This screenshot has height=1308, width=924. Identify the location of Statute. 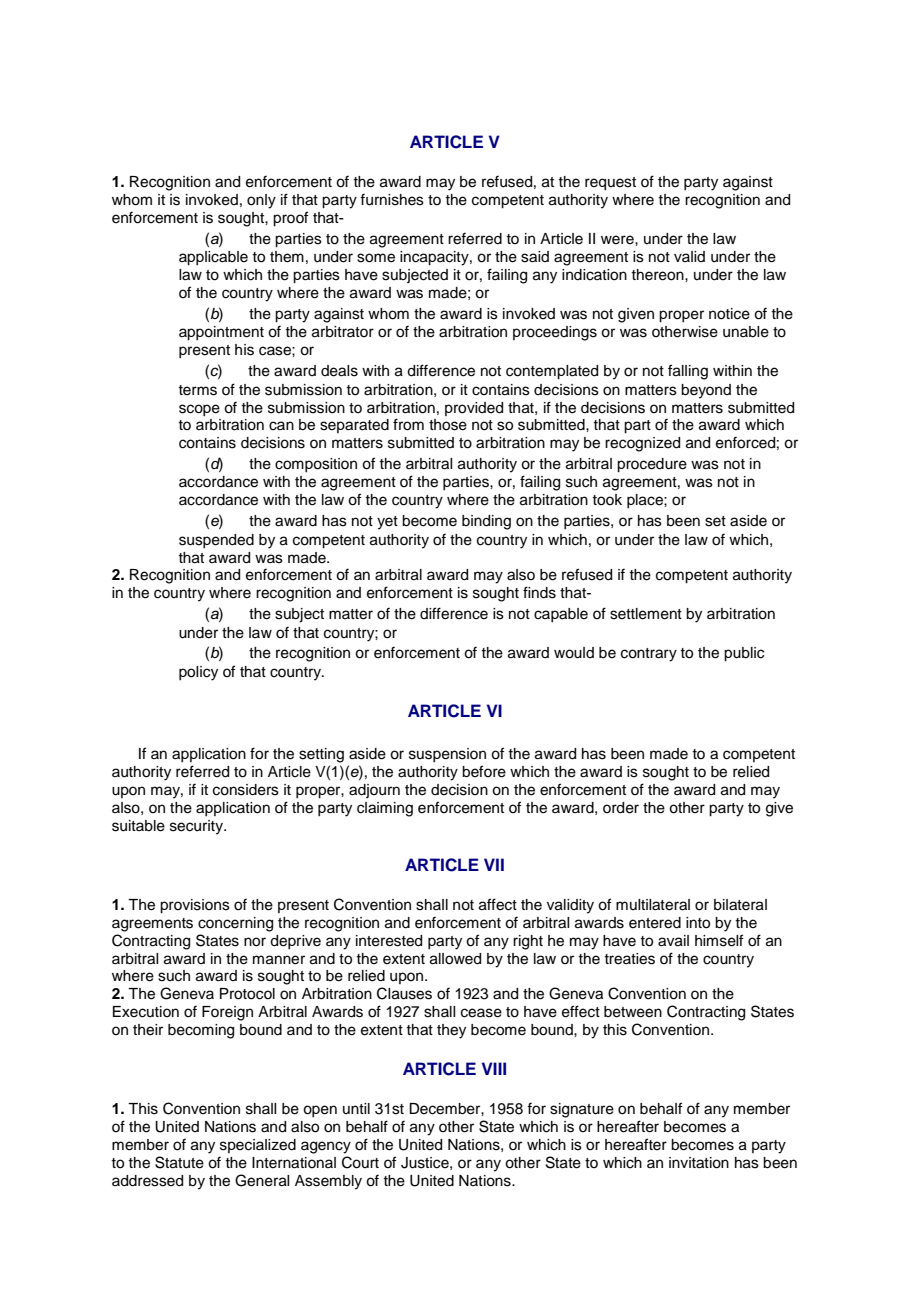
(179, 1162).
